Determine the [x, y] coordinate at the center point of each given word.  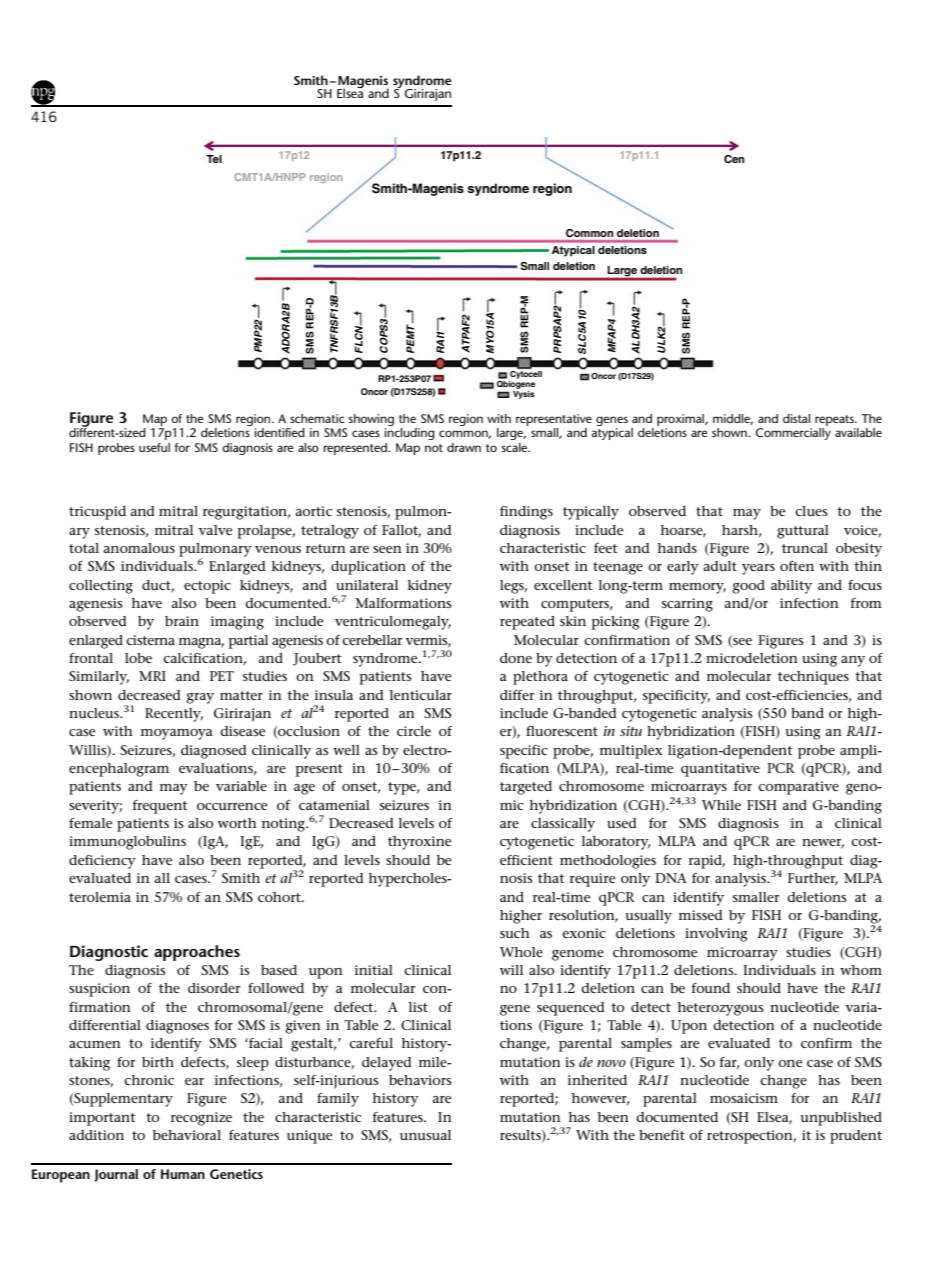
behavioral [187, 1135]
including [409, 434]
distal [796, 418]
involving [716, 935]
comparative [798, 788]
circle [414, 731]
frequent [160, 807]
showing [371, 420]
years [758, 569]
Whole [521, 952]
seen [387, 549]
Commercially [793, 434]
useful [154, 447]
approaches [197, 953]
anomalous [139, 548]
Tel [214, 159]
